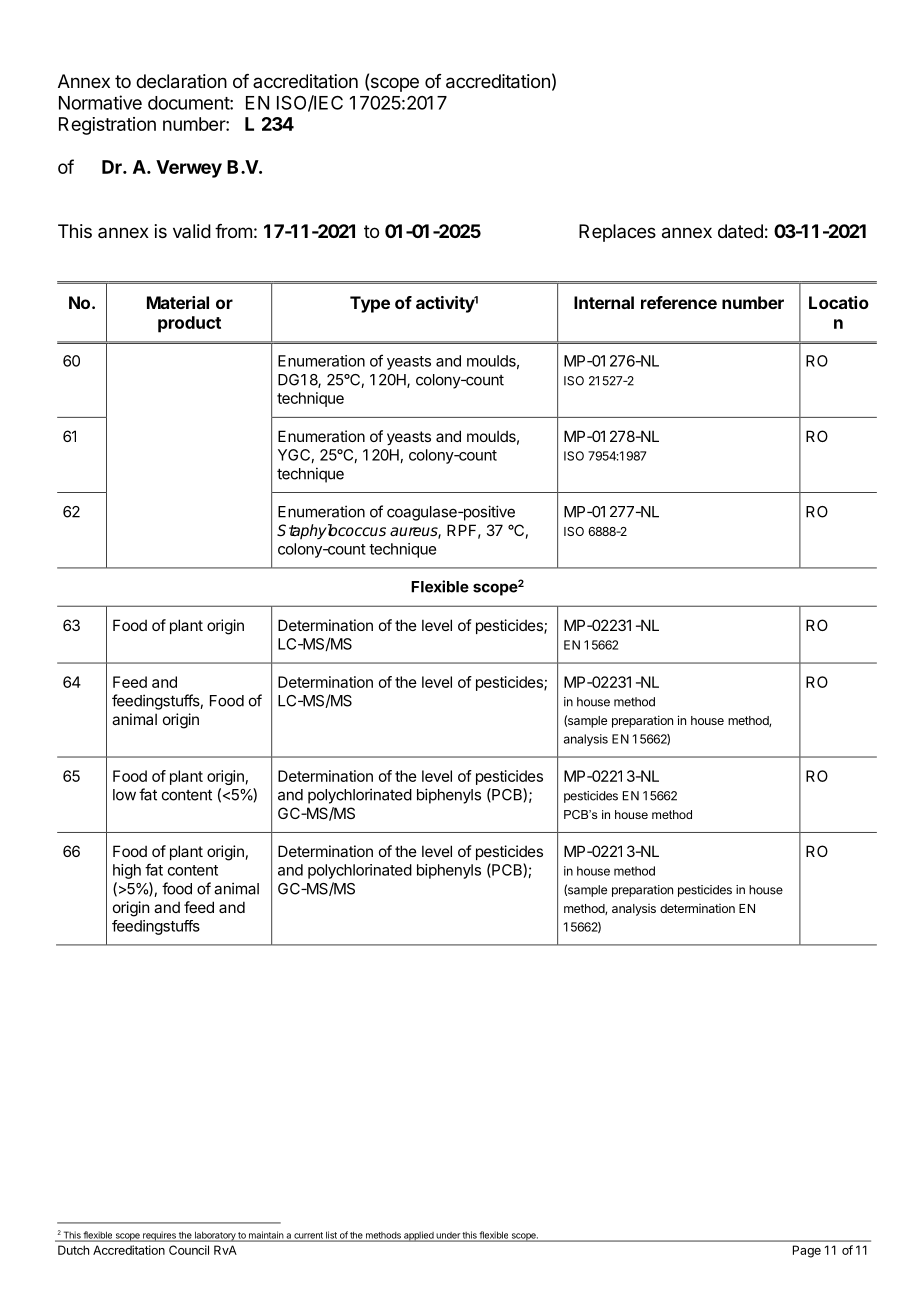 The height and width of the image is (1308, 924). Describe the element at coordinates (448, 1236) in the image. I see `under` at that location.
